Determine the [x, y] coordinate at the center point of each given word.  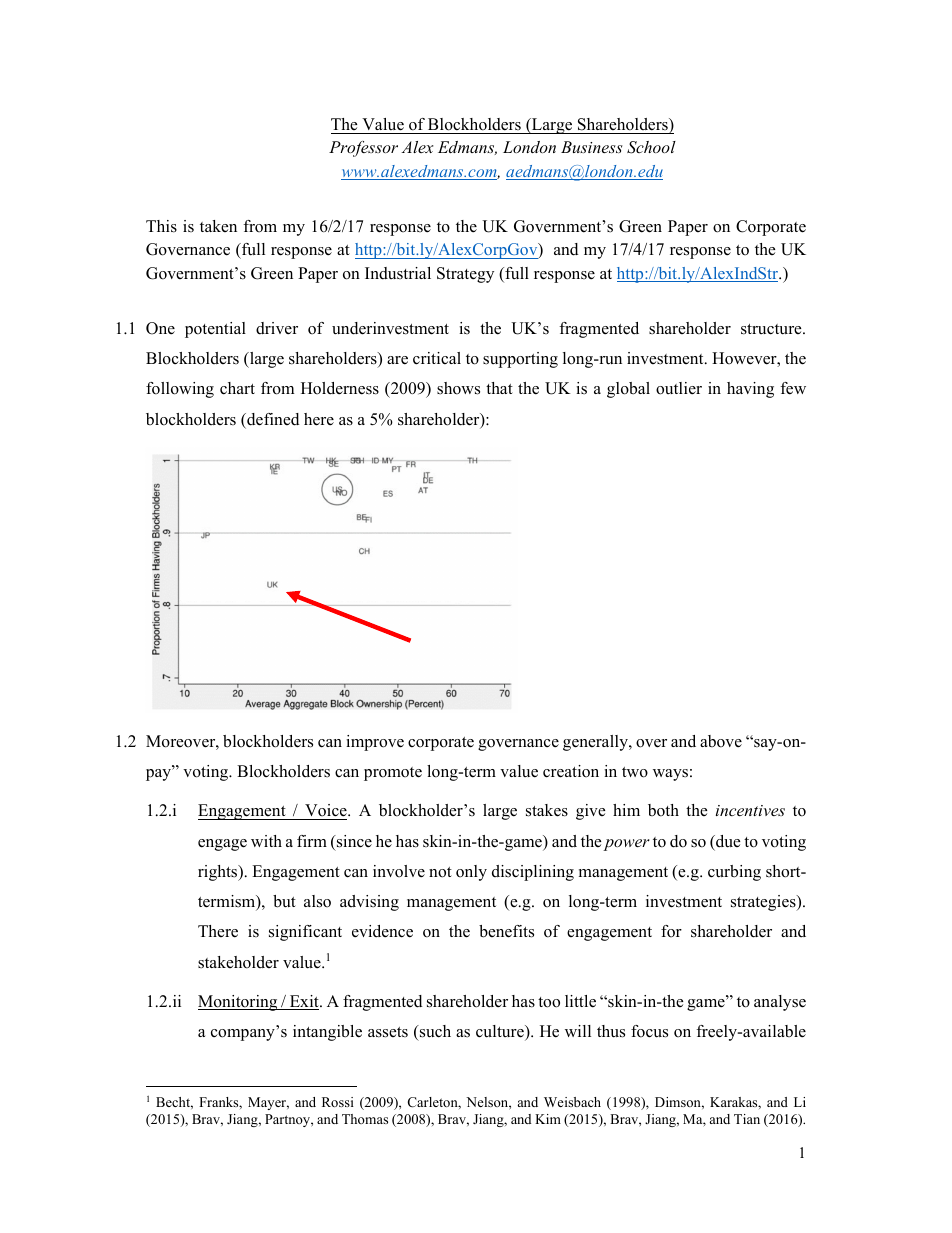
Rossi [338, 1102]
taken [218, 226]
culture [501, 1032]
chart [237, 388]
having [750, 390]
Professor [363, 149]
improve [375, 743]
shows [458, 388]
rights [219, 873]
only [471, 873]
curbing [734, 873]
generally [596, 743]
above [721, 741]
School [651, 147]
